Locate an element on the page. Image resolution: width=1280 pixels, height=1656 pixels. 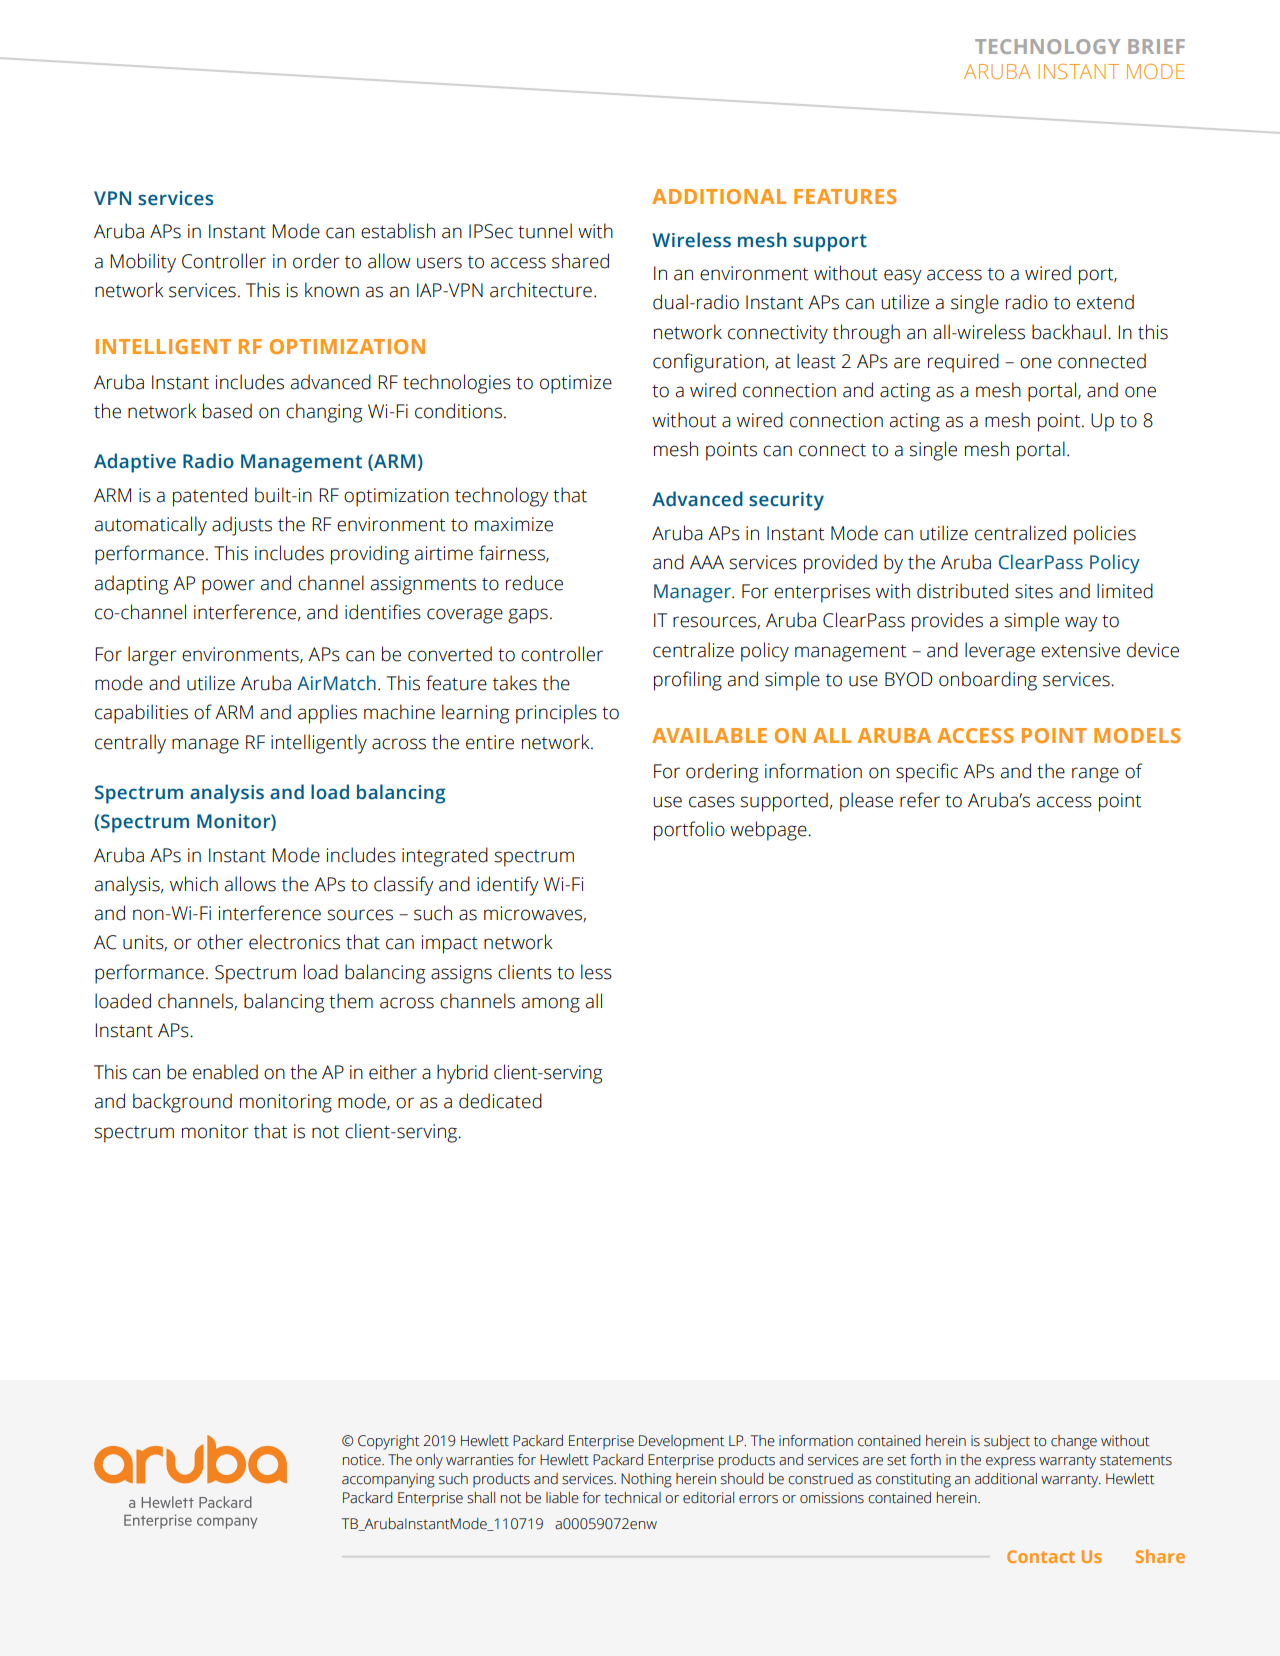
architecture is located at coordinates (541, 290).
